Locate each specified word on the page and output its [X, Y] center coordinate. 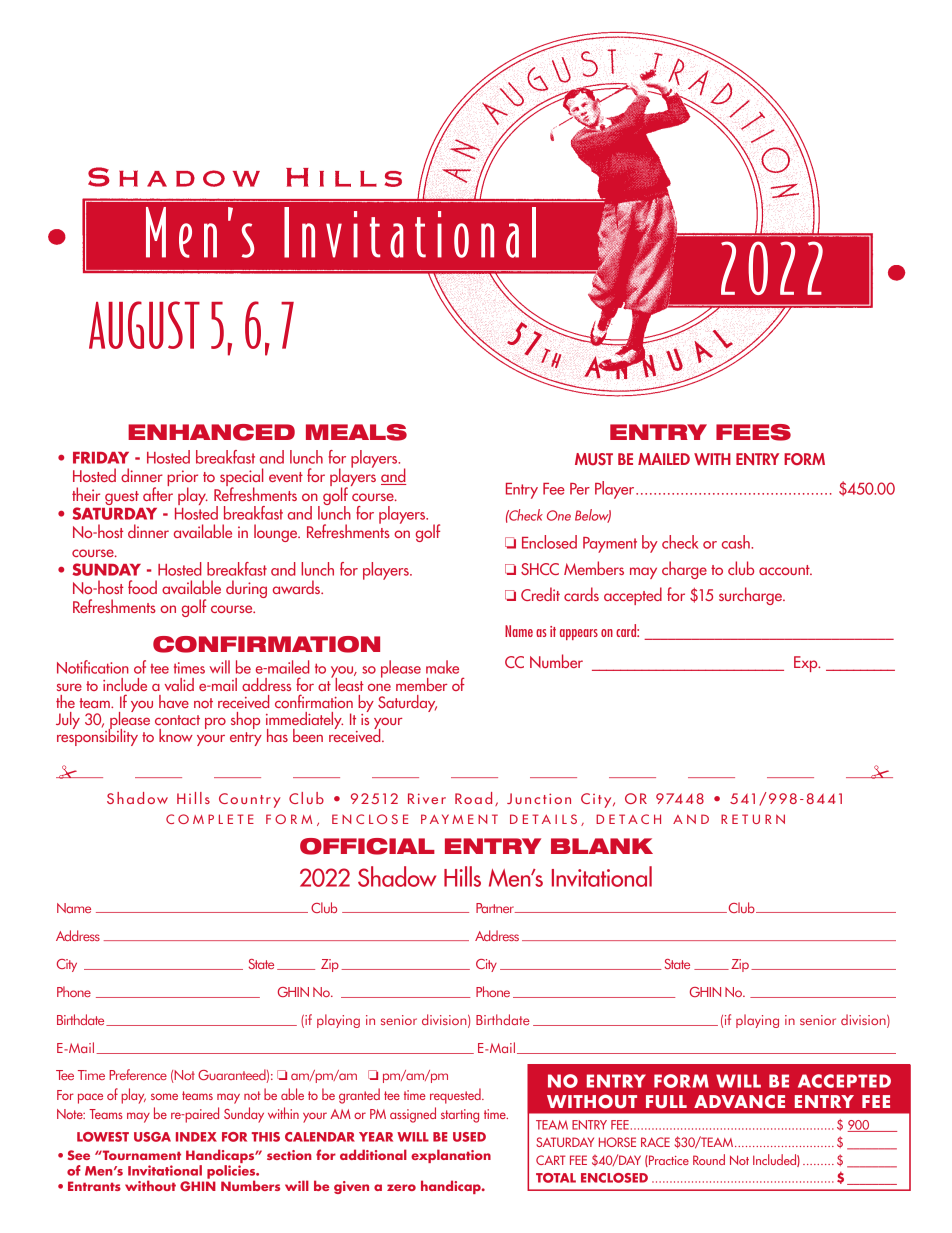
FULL [666, 1102]
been [308, 735]
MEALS [356, 432]
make [442, 667]
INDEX [196, 1137]
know [176, 735]
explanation [451, 1156]
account [785, 570]
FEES [753, 432]
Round [709, 1159]
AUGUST [144, 325]
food [142, 587]
